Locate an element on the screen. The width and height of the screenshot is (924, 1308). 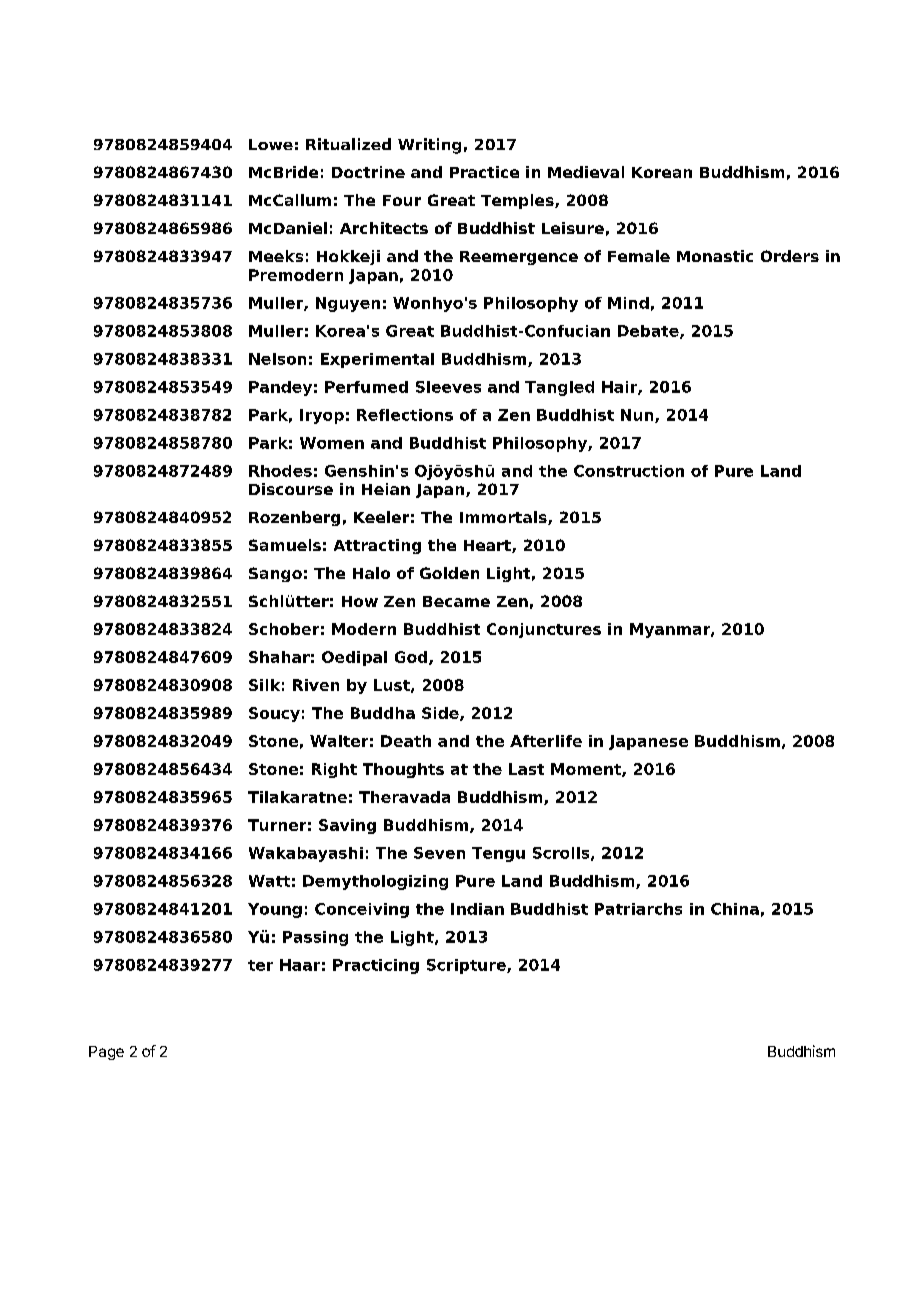
Practice is located at coordinates (484, 172).
